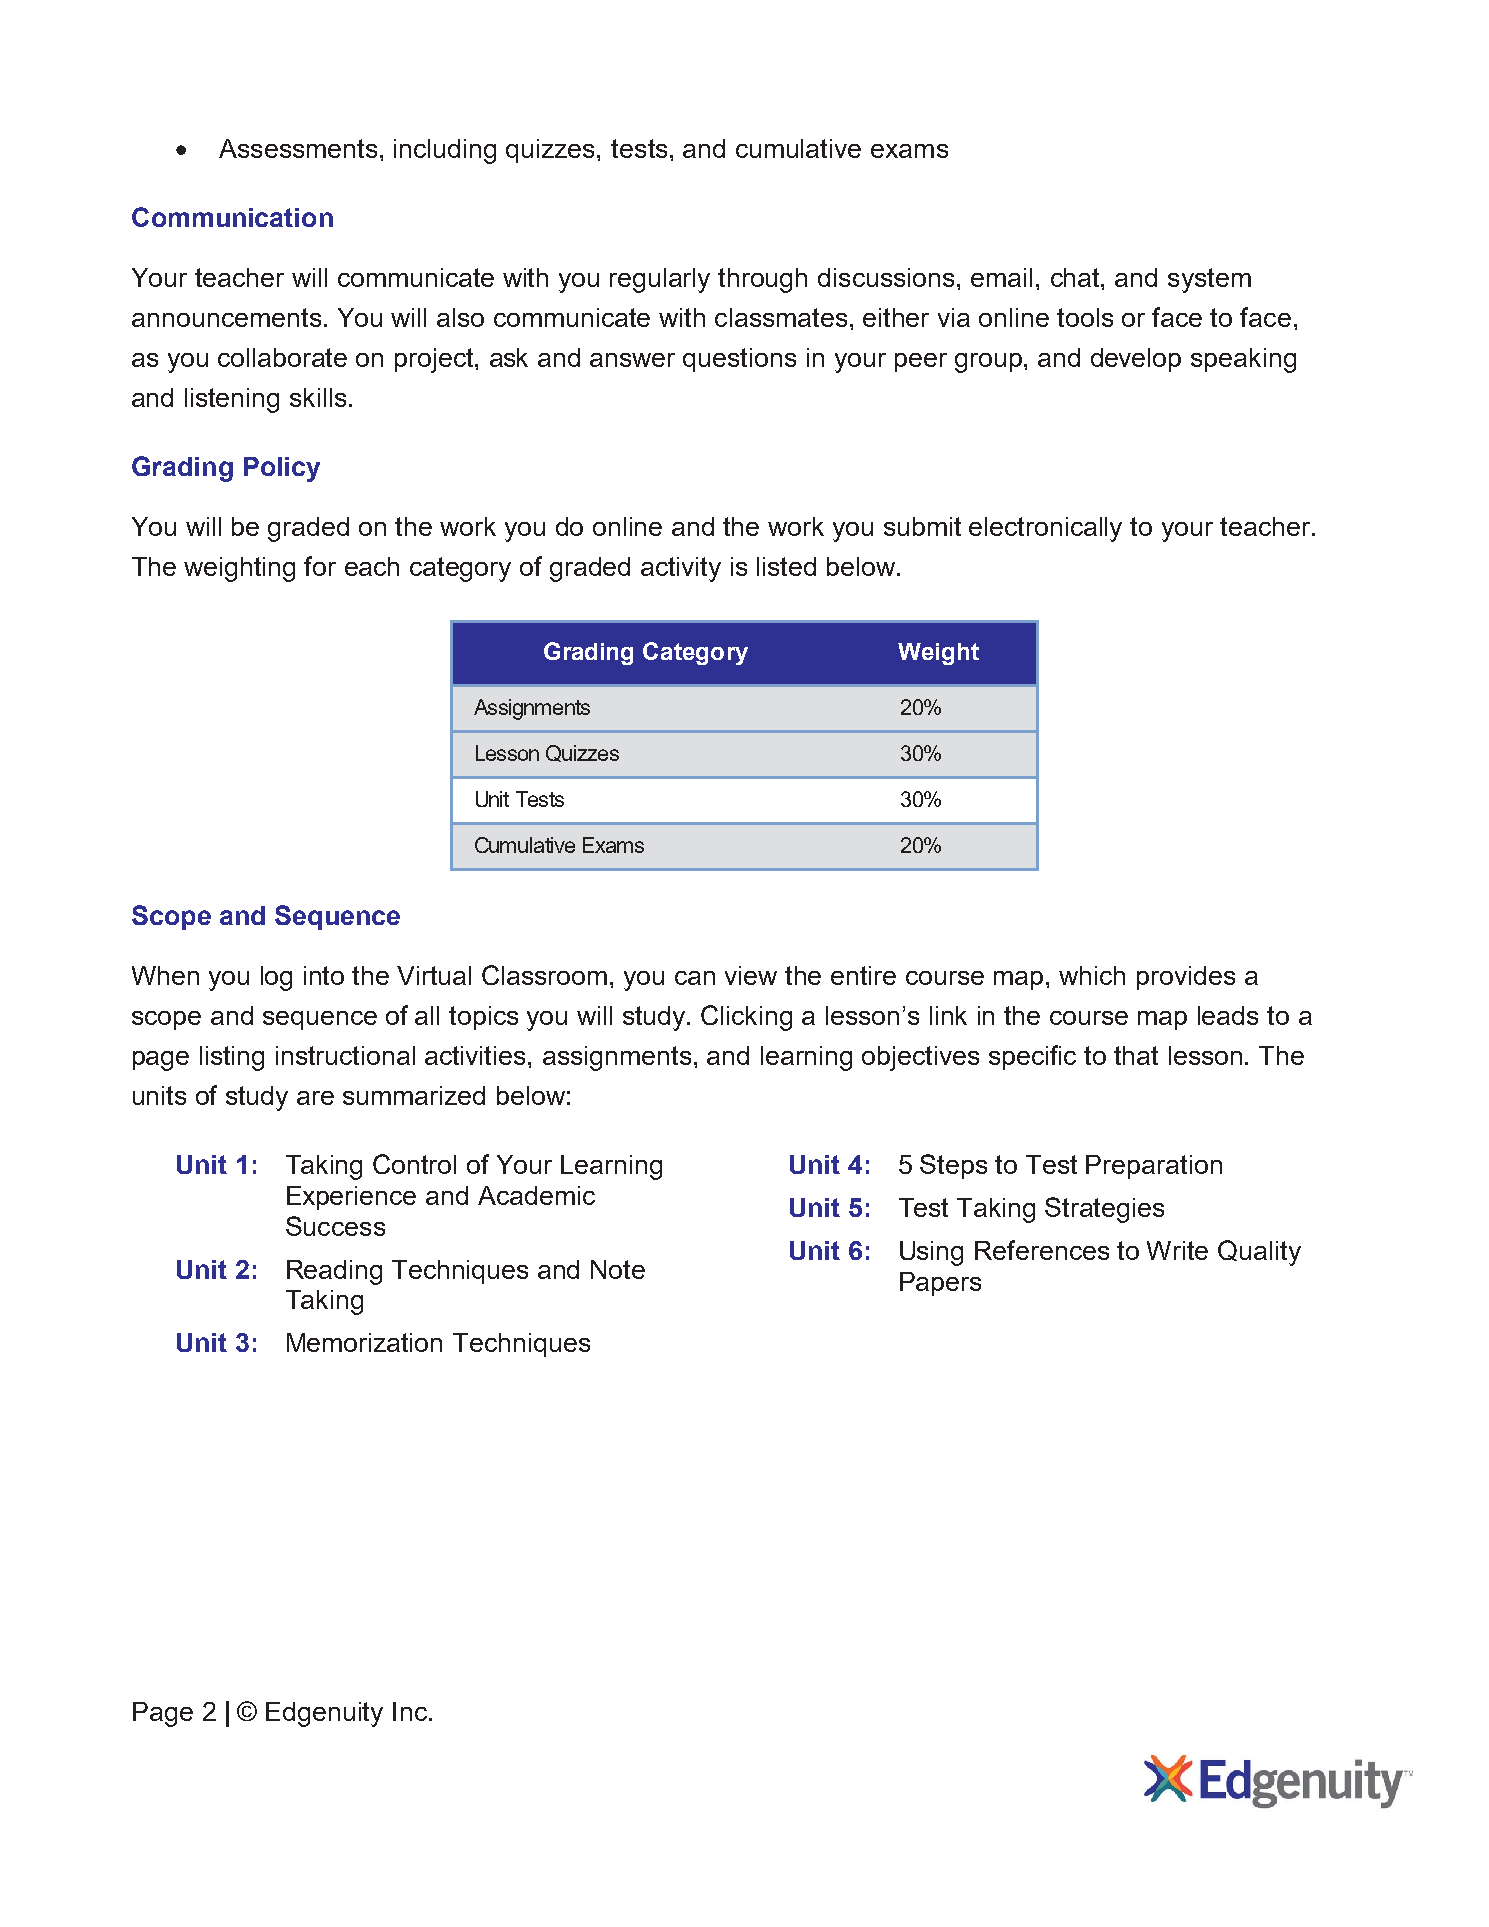 The image size is (1489, 1927). What do you see at coordinates (762, 280) in the screenshot?
I see `through` at bounding box center [762, 280].
